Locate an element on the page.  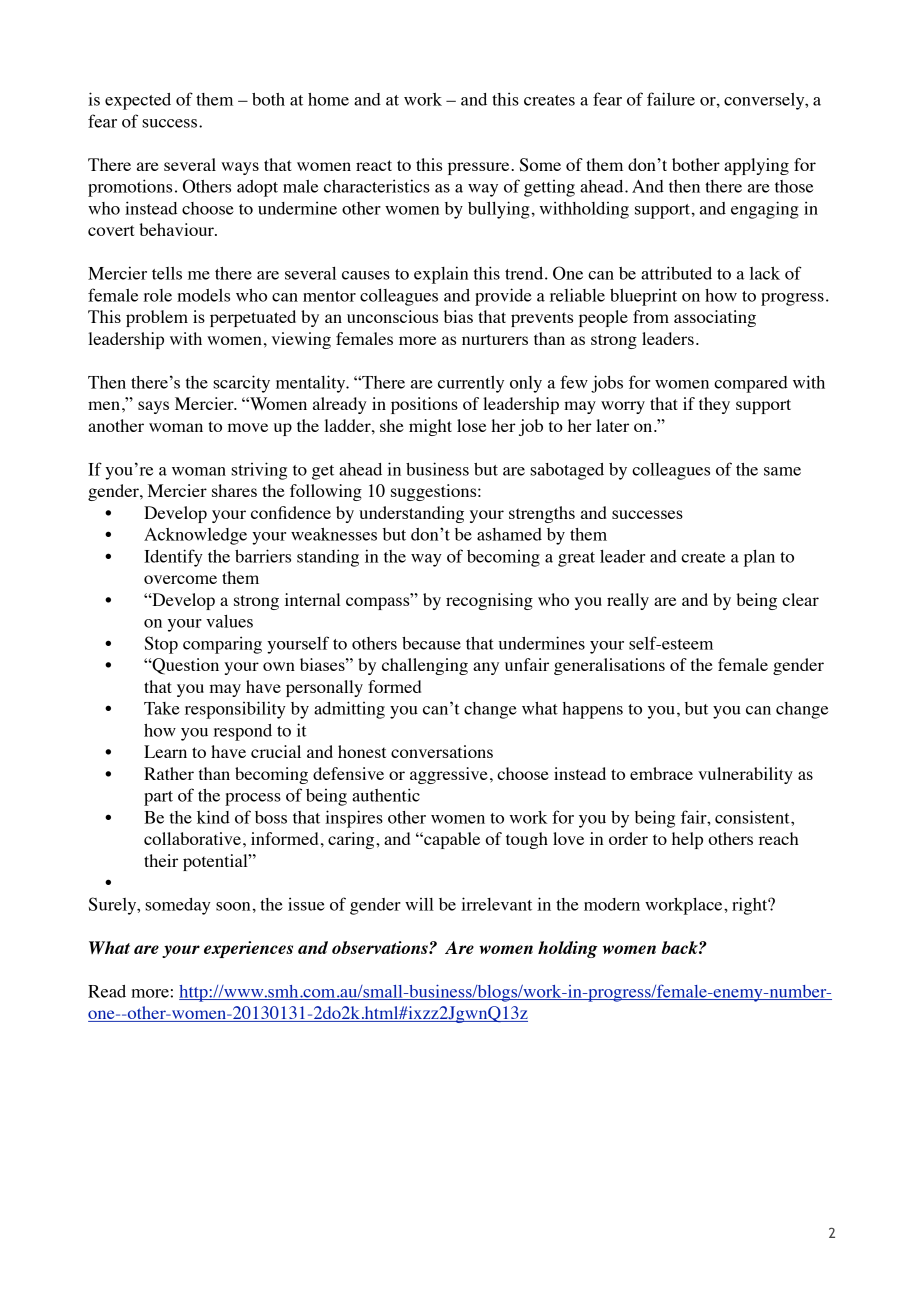
will is located at coordinates (419, 904).
